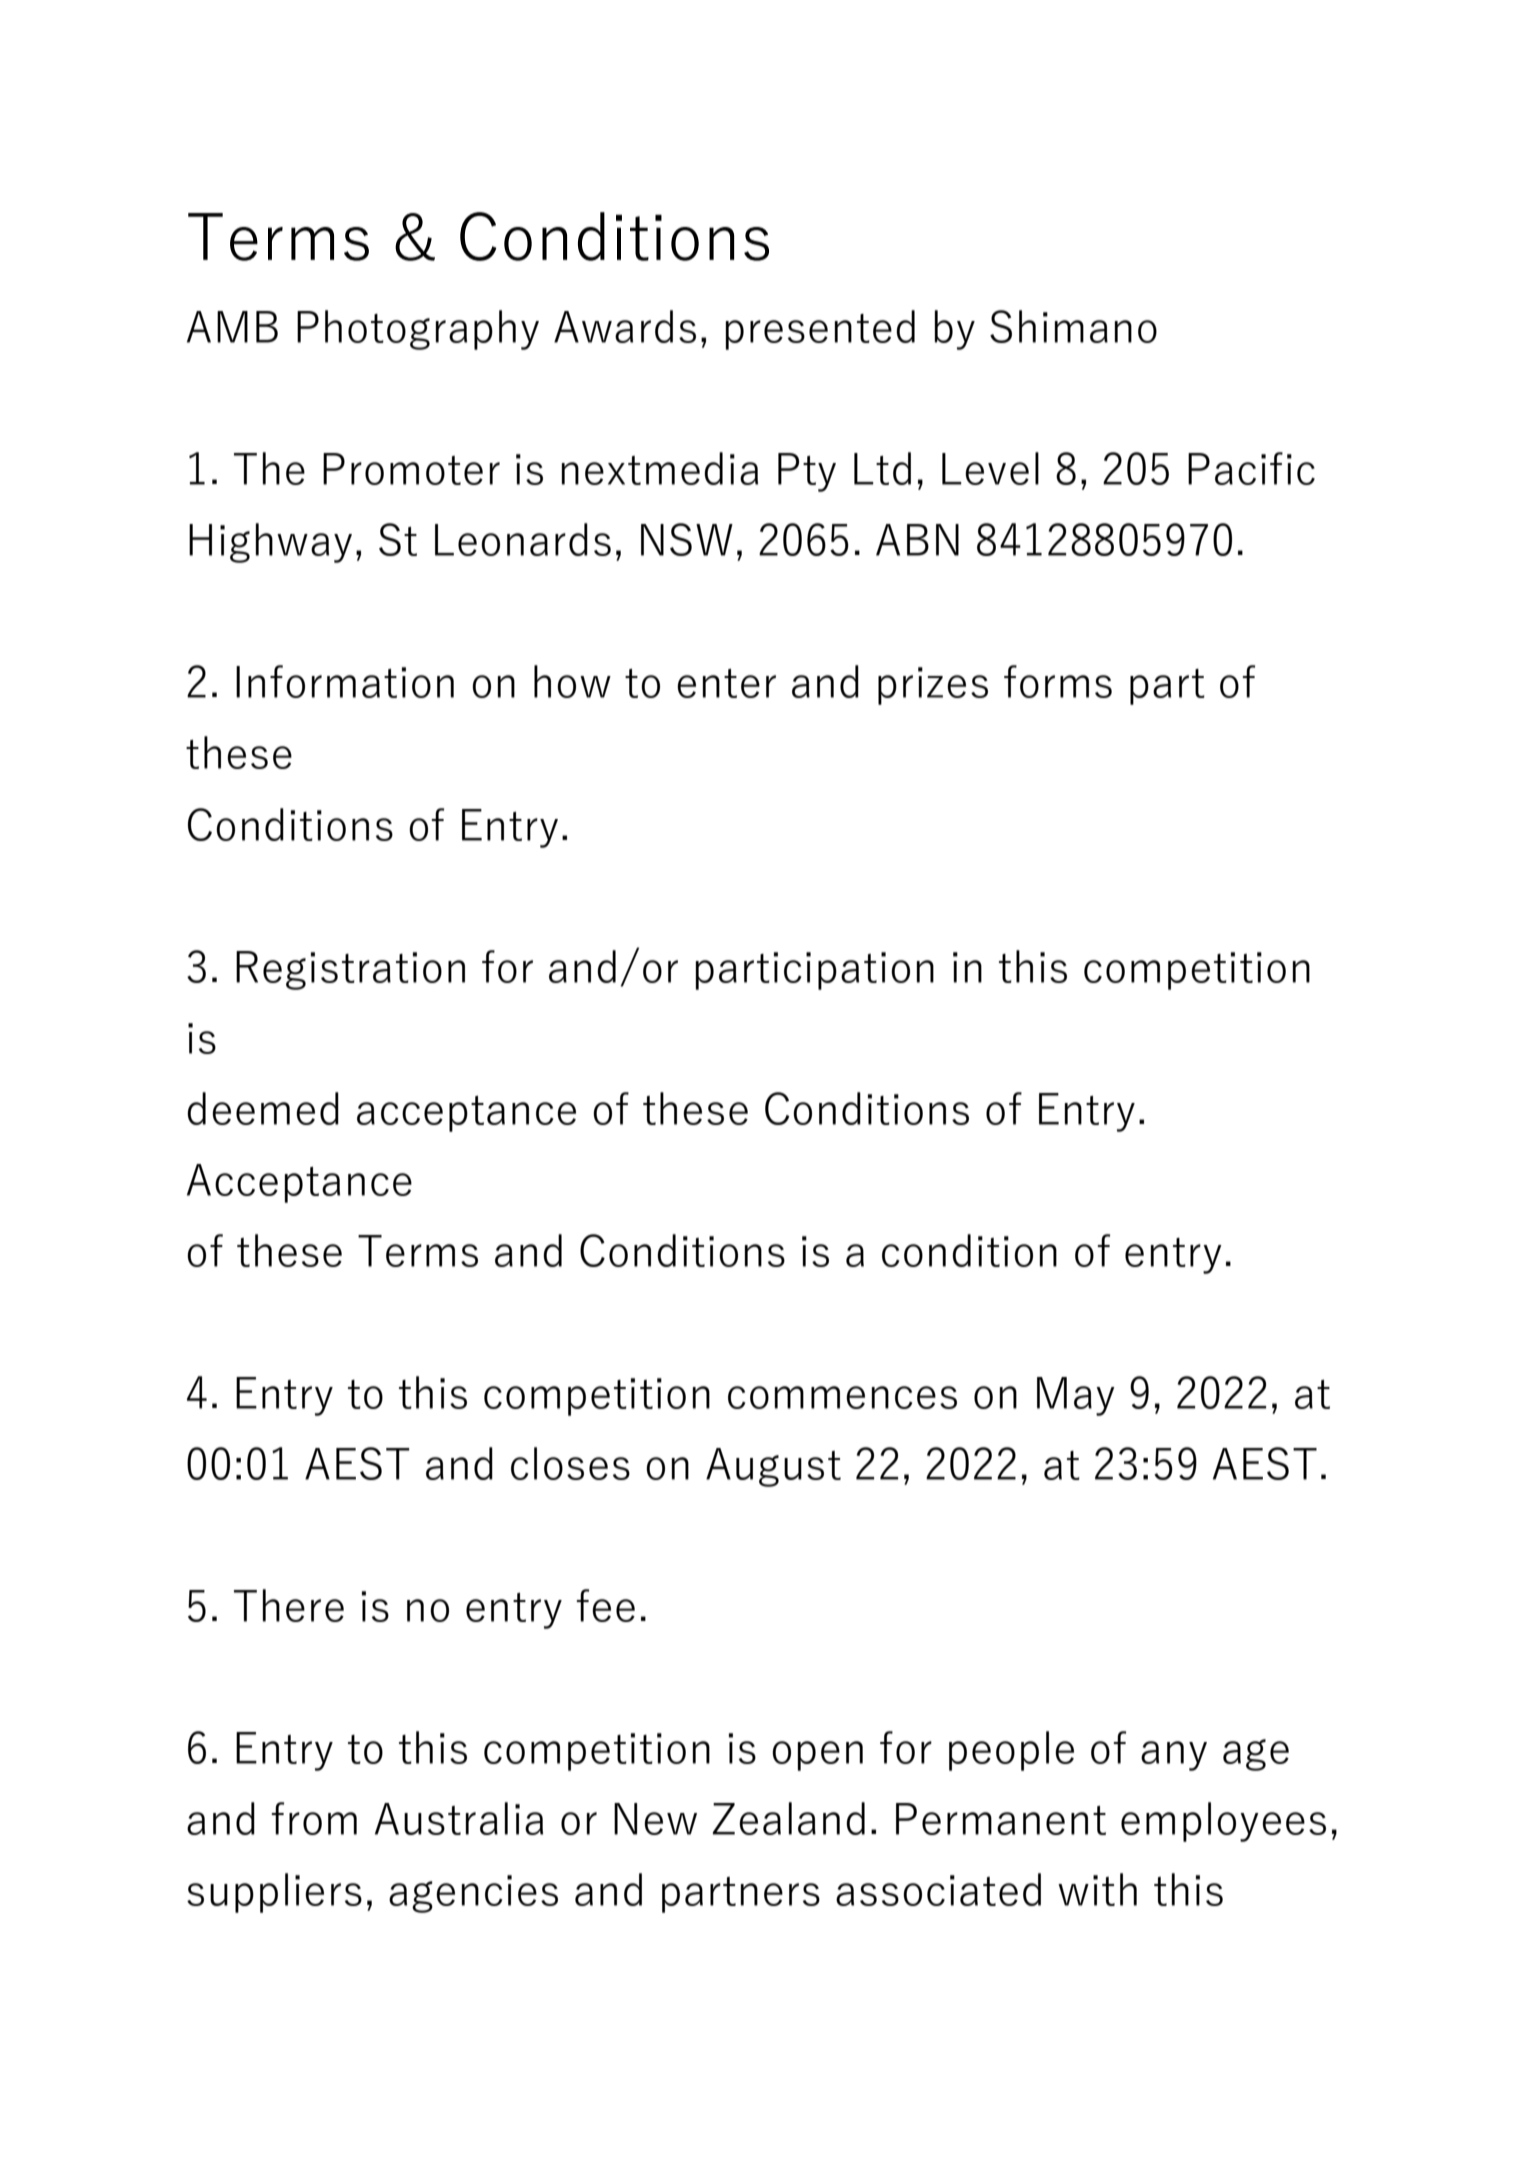 The height and width of the screenshot is (2167, 1532). Describe the element at coordinates (314, 1818) in the screenshot. I see `from` at that location.
